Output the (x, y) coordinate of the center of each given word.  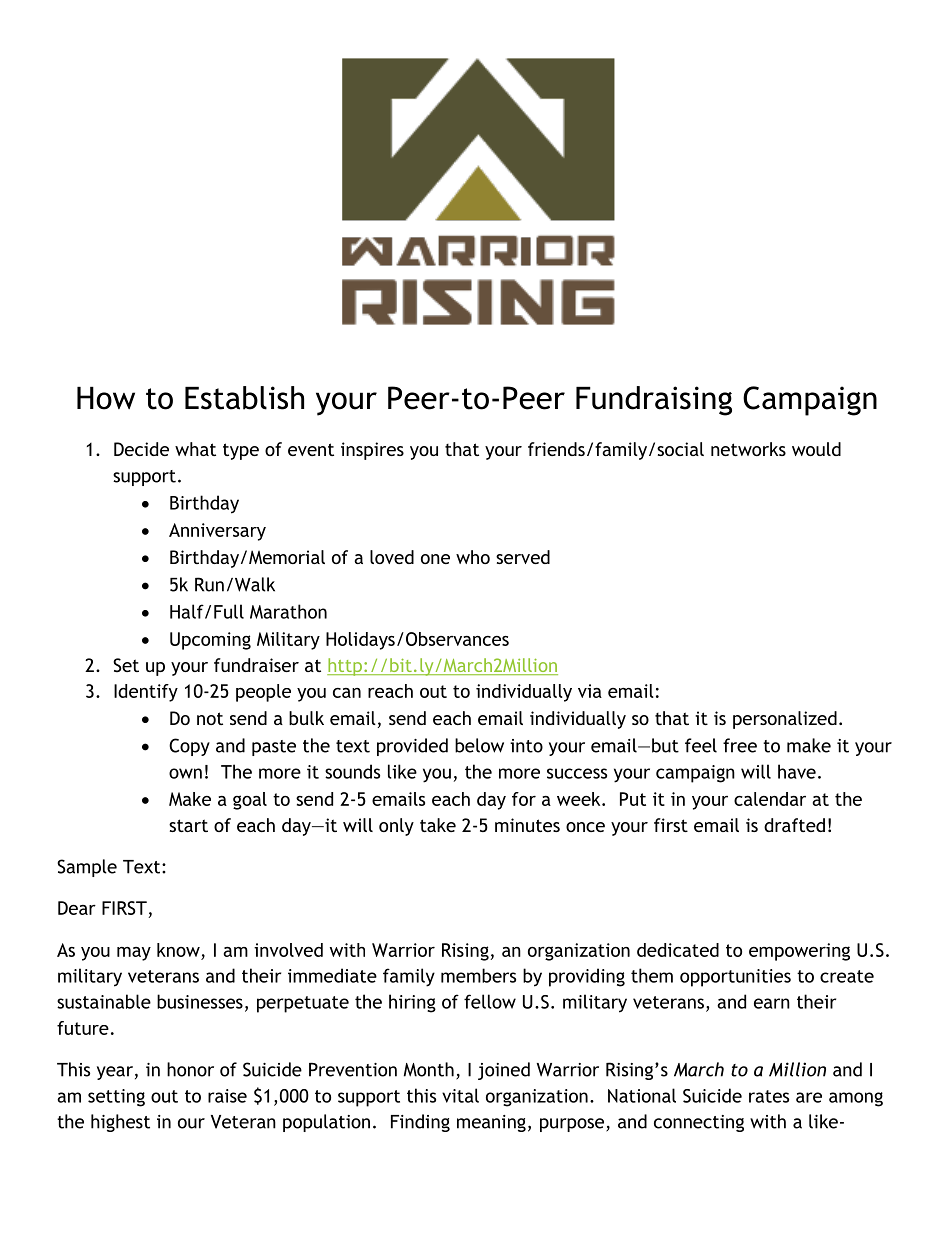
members (478, 975)
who (473, 557)
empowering (799, 952)
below (479, 745)
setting (116, 1098)
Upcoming (210, 641)
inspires (372, 451)
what (195, 449)
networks (748, 449)
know (178, 950)
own (185, 773)
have (797, 771)
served (523, 557)
